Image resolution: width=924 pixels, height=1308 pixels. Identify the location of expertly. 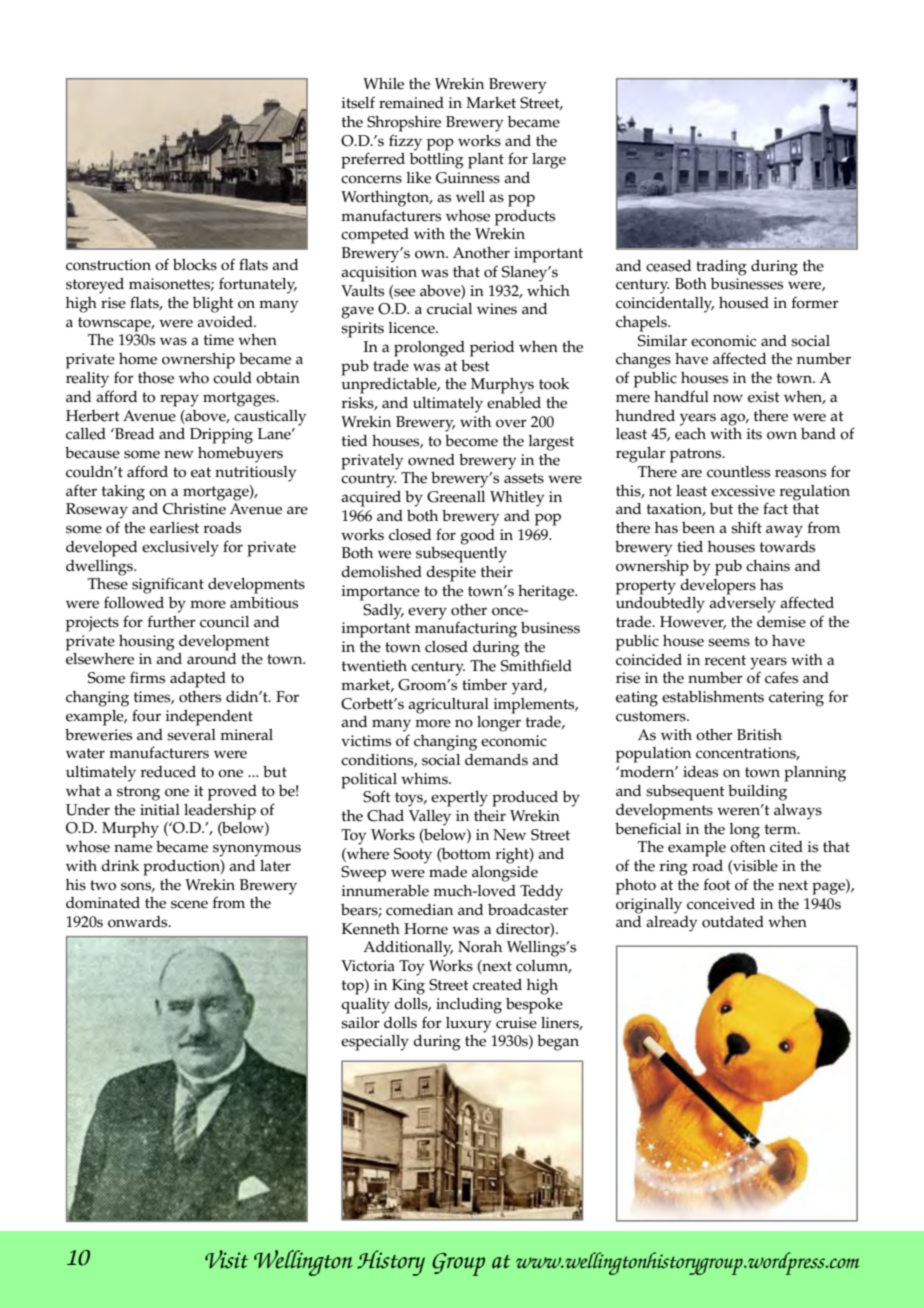
(459, 799).
